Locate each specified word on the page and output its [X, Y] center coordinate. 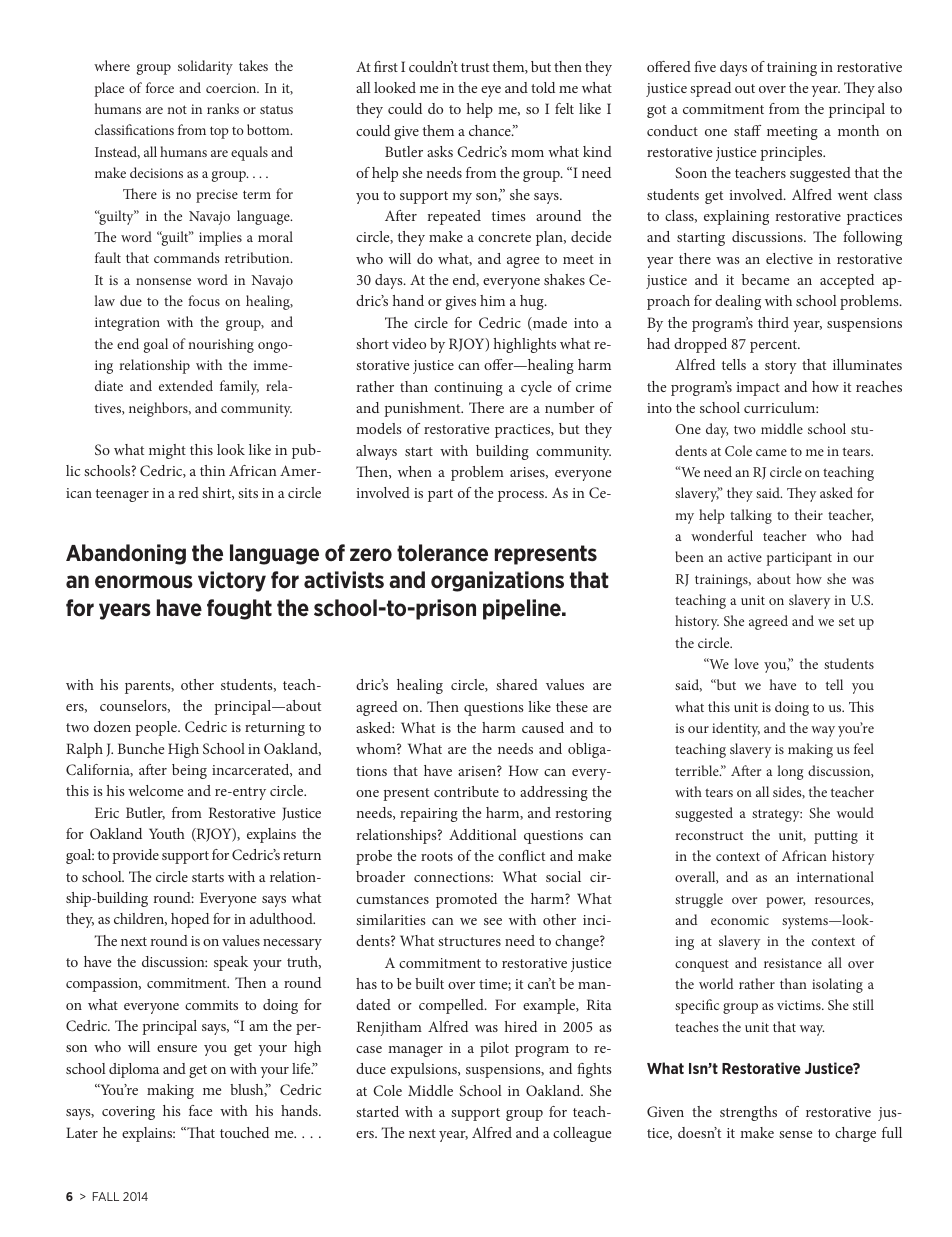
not [177, 109]
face [200, 1110]
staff [747, 130]
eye [491, 91]
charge [855, 1134]
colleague [582, 1134]
